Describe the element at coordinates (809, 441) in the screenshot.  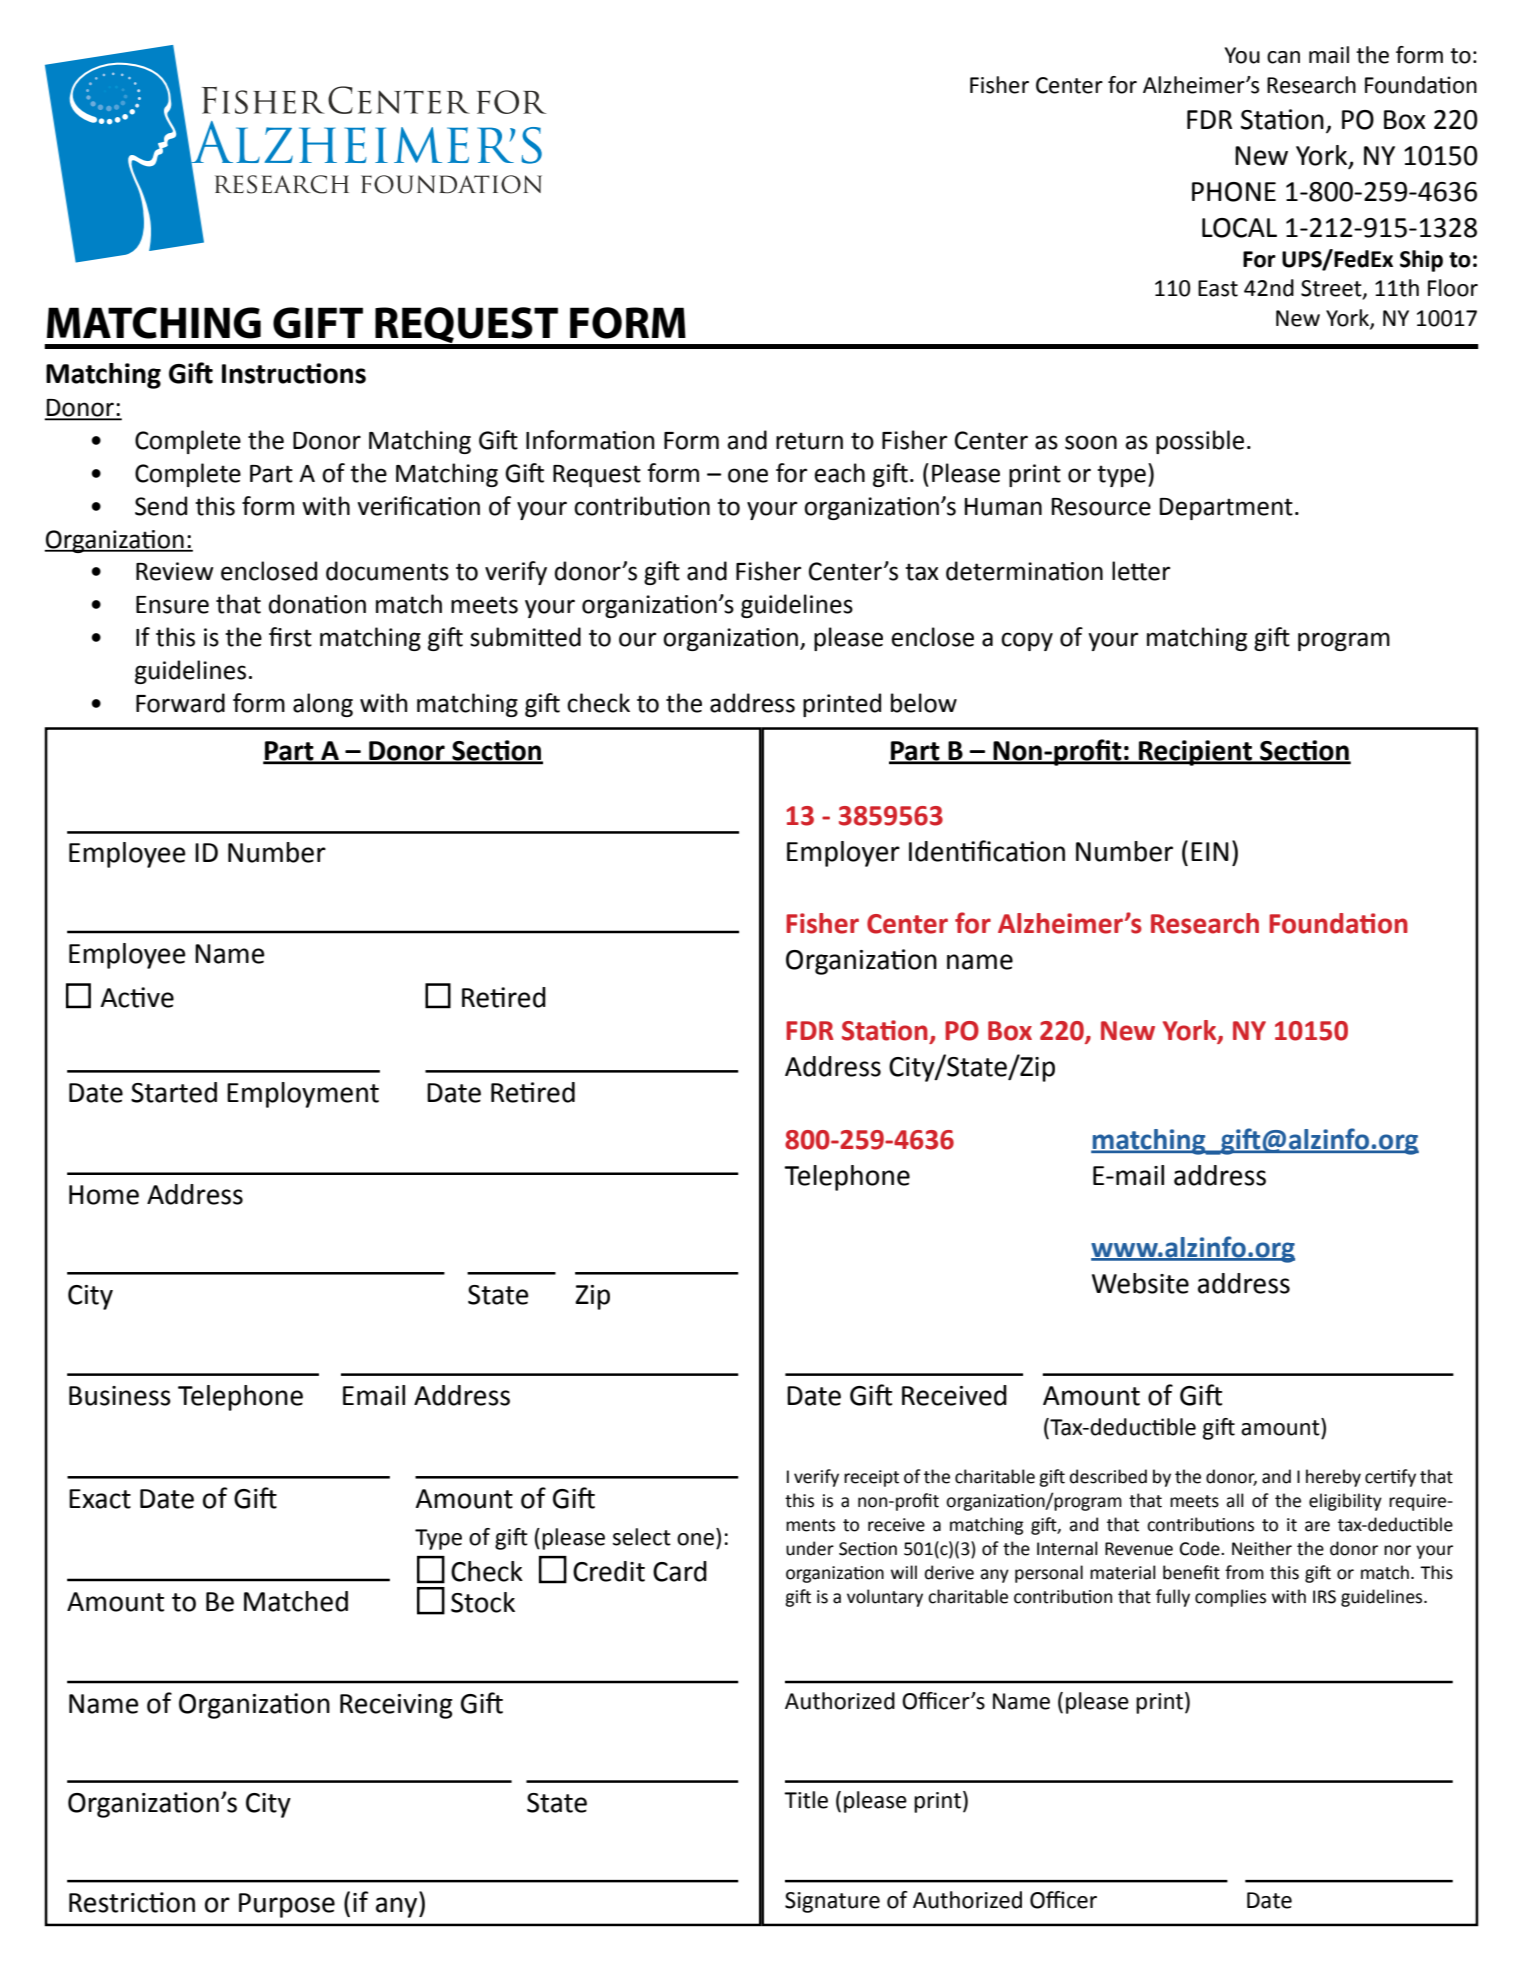
I see `return` at that location.
